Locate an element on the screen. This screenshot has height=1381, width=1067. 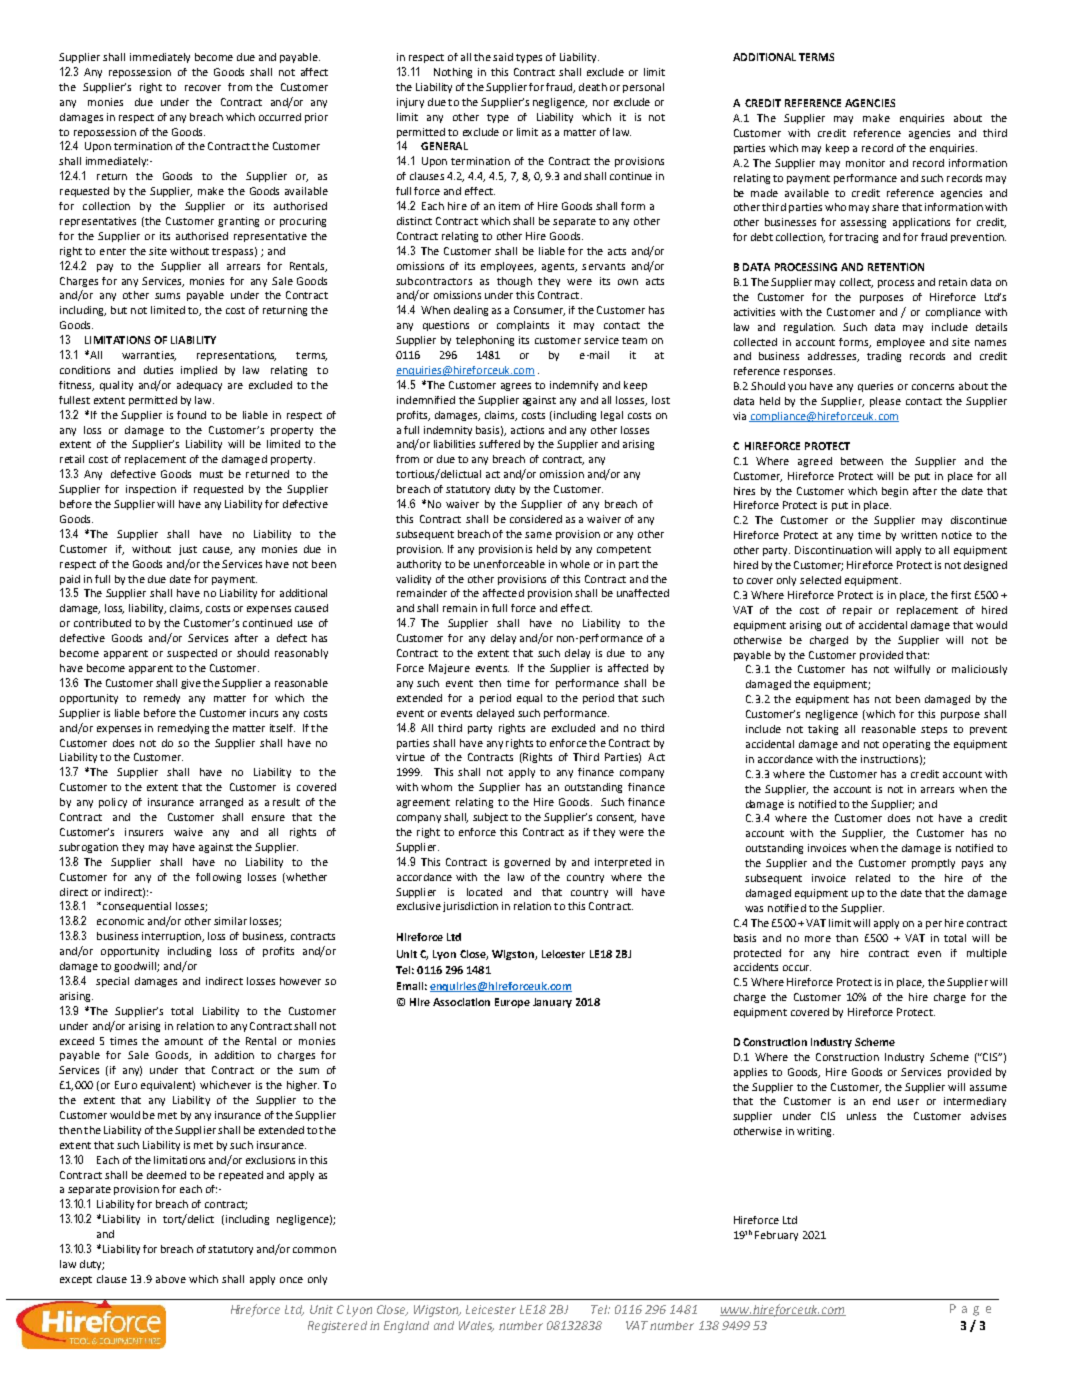
give is located at coordinates (191, 684).
